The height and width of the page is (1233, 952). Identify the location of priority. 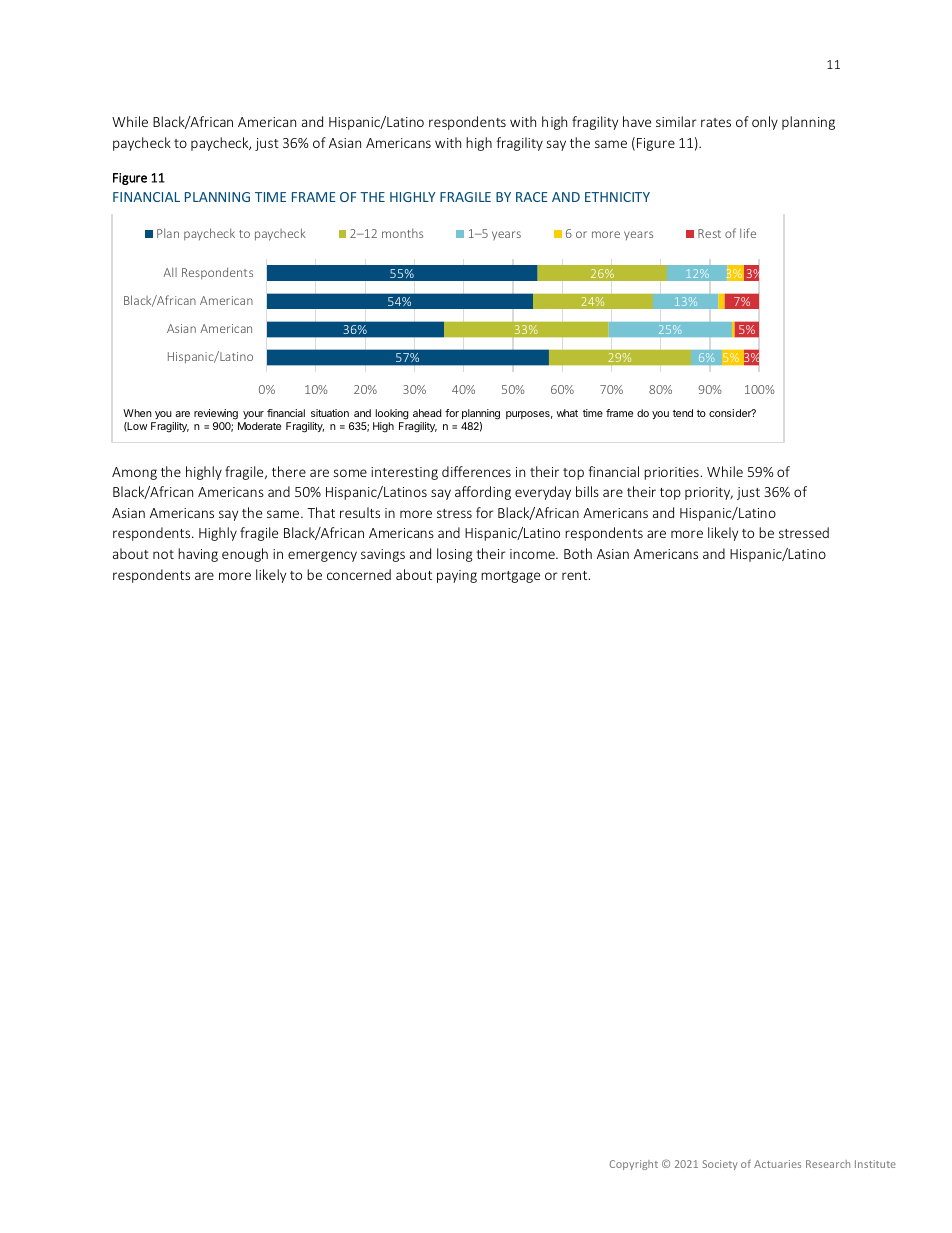
(709, 493).
